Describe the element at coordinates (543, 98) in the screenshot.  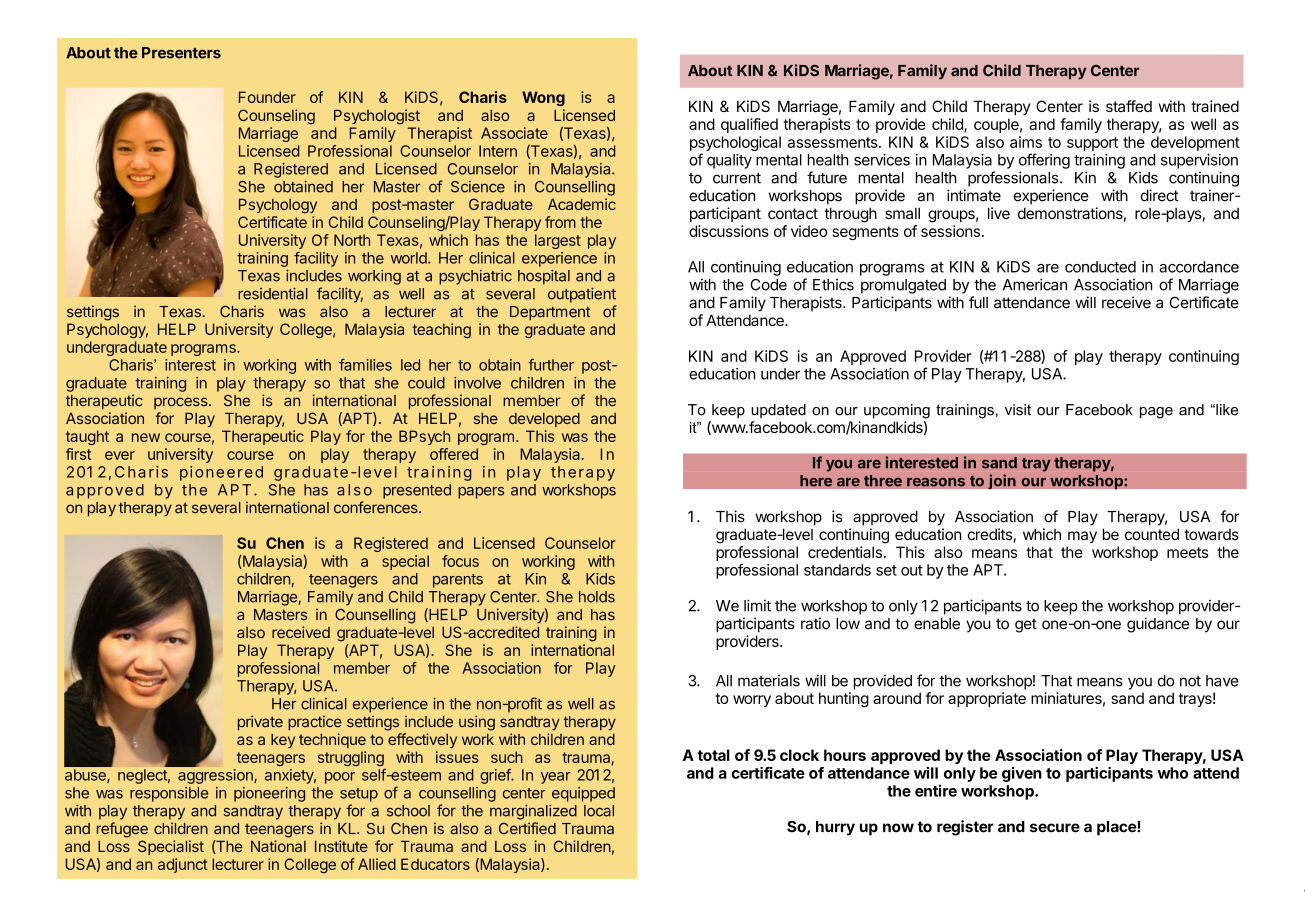
I see `Wong` at that location.
